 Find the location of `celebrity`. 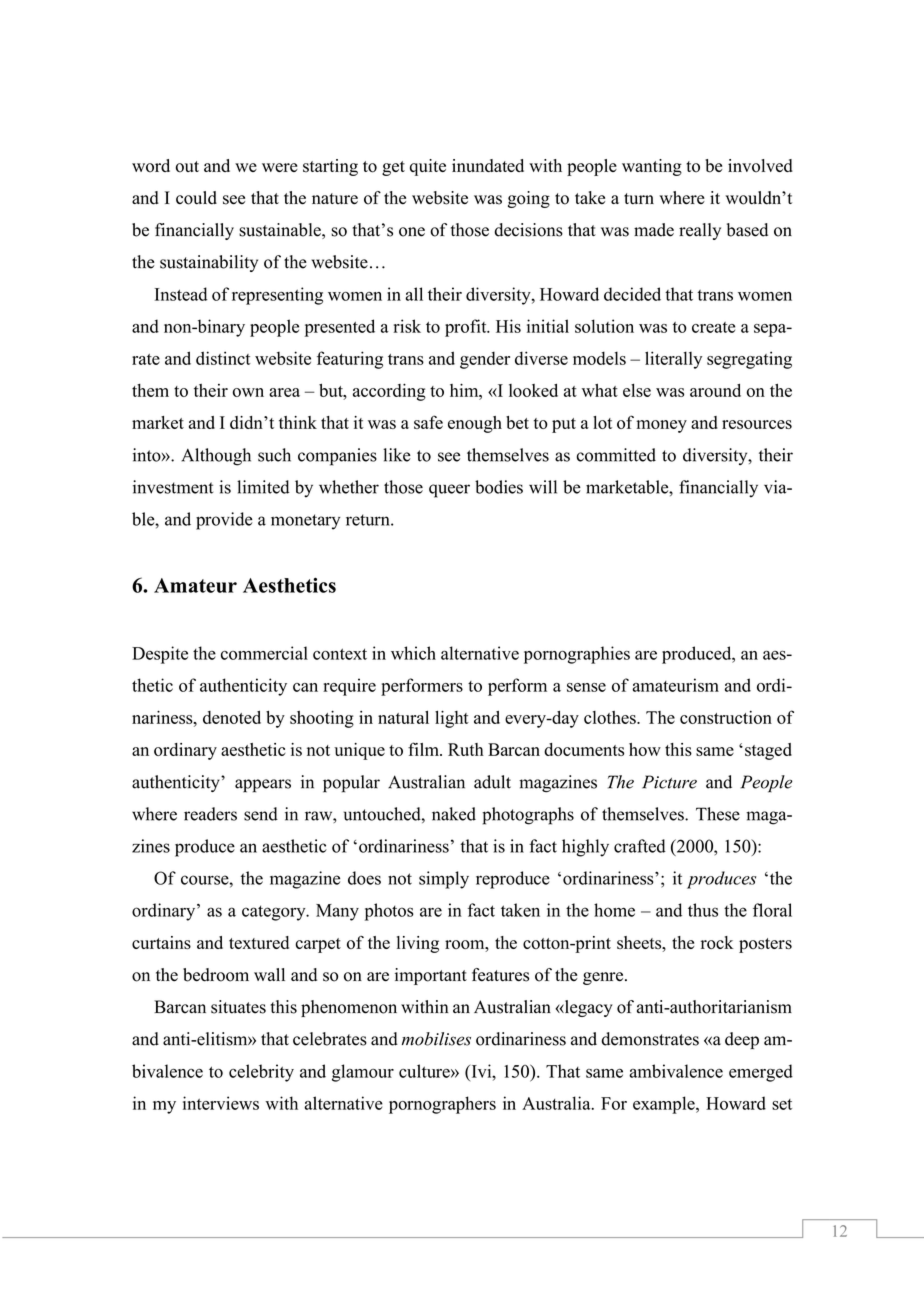

celebrity is located at coordinates (261, 1073).
